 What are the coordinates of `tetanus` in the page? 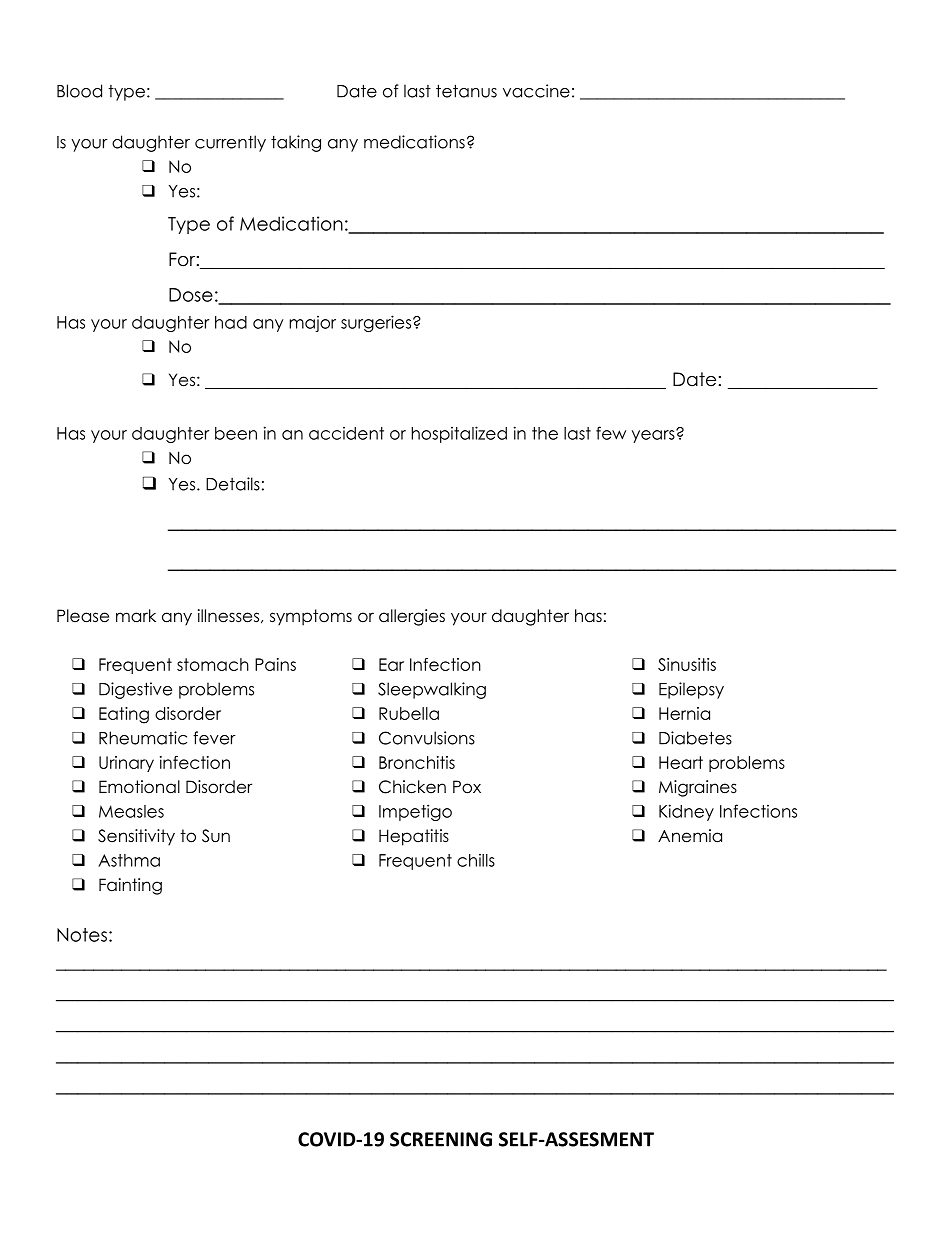 It's located at (466, 91).
